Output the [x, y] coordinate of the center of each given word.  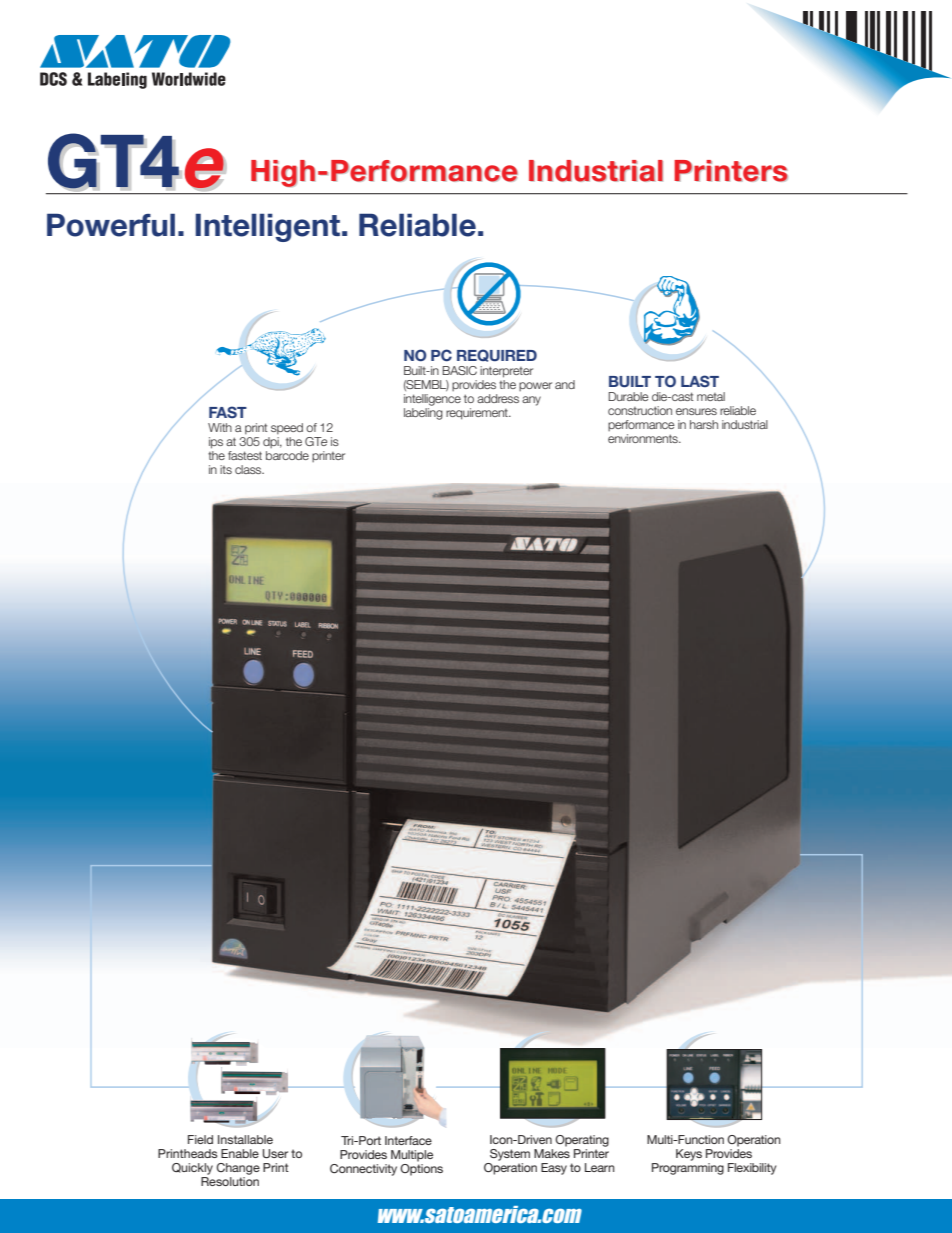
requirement [478, 414]
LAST [700, 381]
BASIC [459, 370]
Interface [408, 1140]
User [275, 1154]
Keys [689, 1155]
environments [644, 438]
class [249, 469]
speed [287, 429]
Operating [582, 1141]
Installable [245, 1139]
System [510, 1155]
